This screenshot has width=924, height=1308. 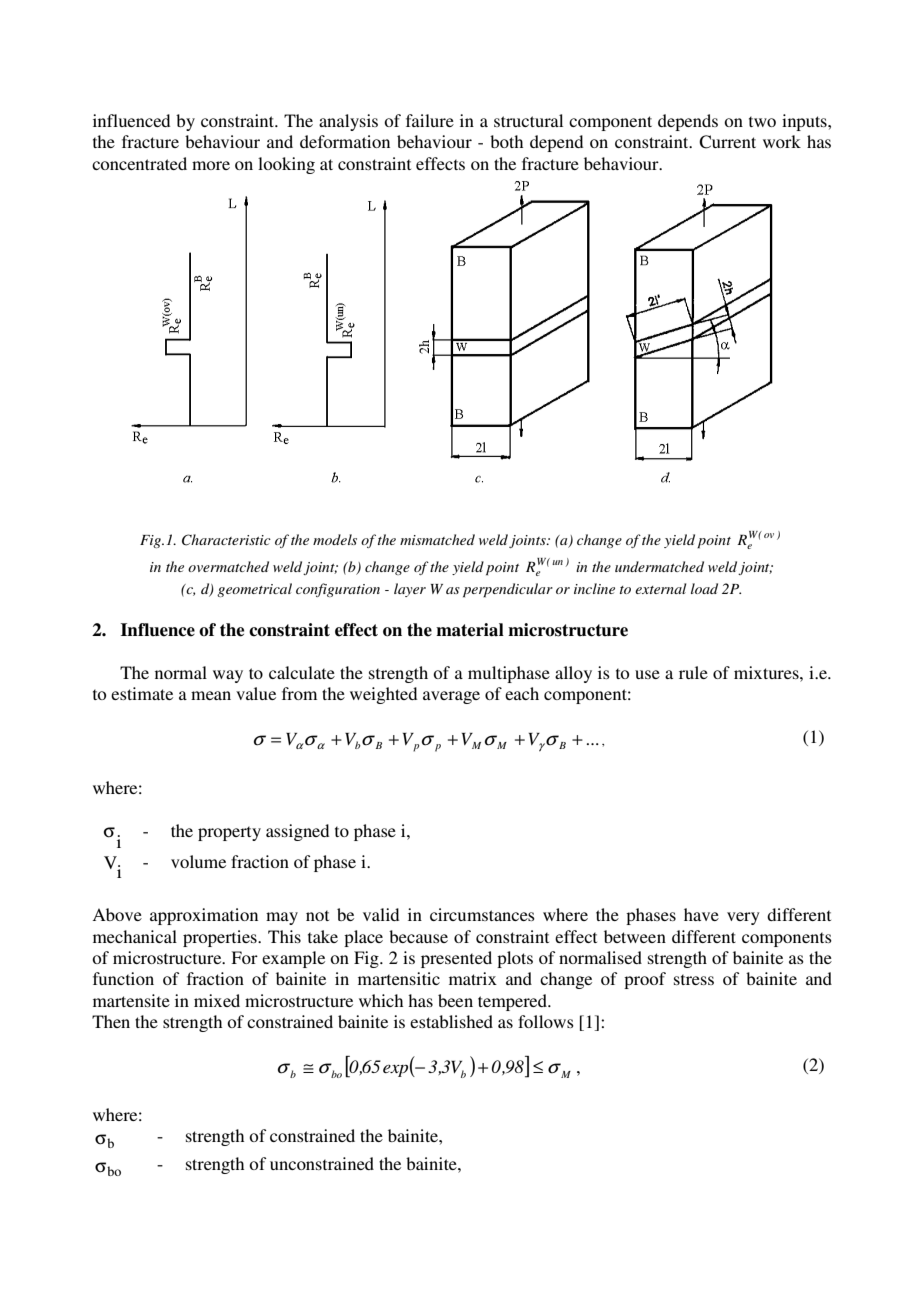 I want to click on both, so click(x=506, y=141).
